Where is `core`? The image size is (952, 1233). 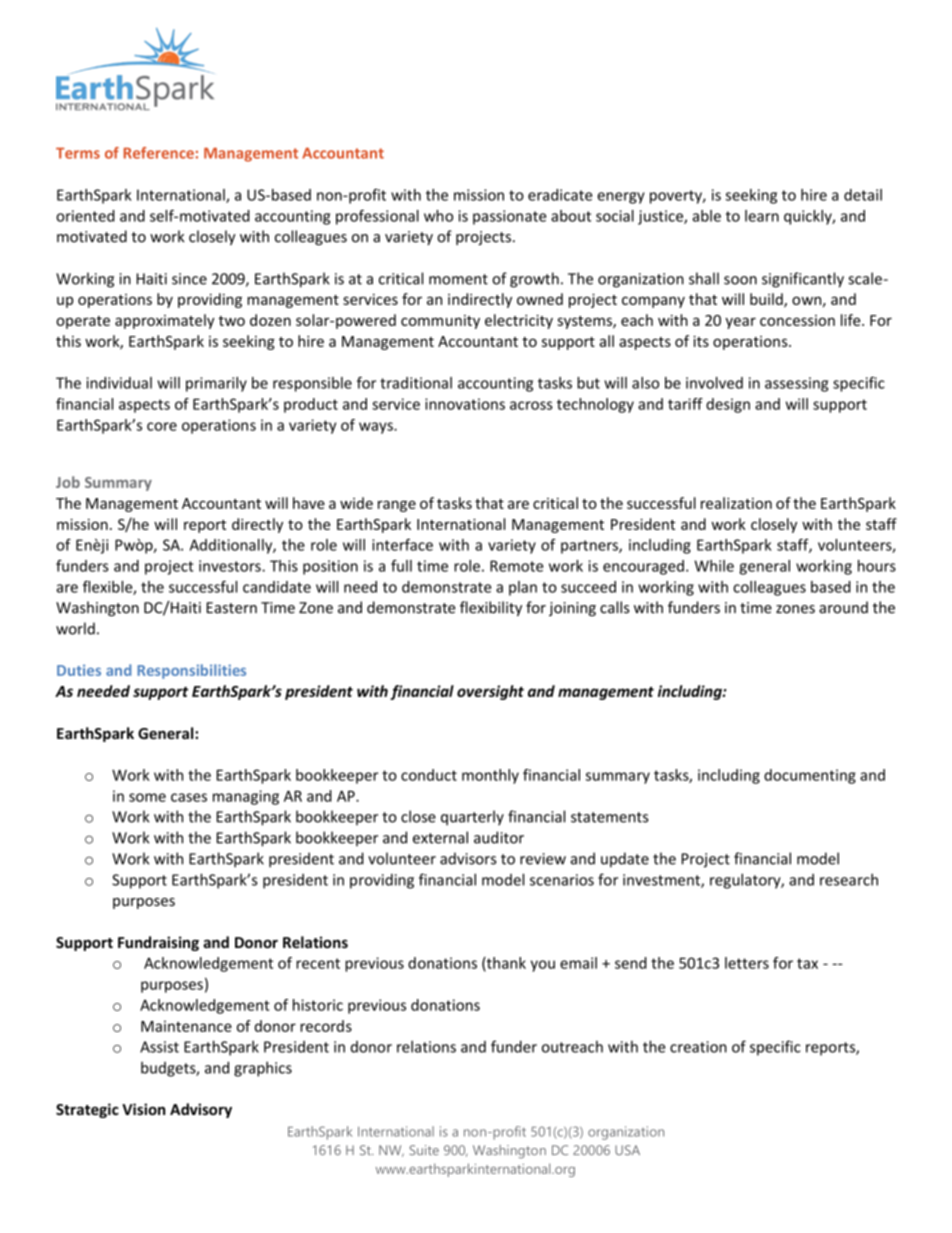
core is located at coordinates (162, 426).
